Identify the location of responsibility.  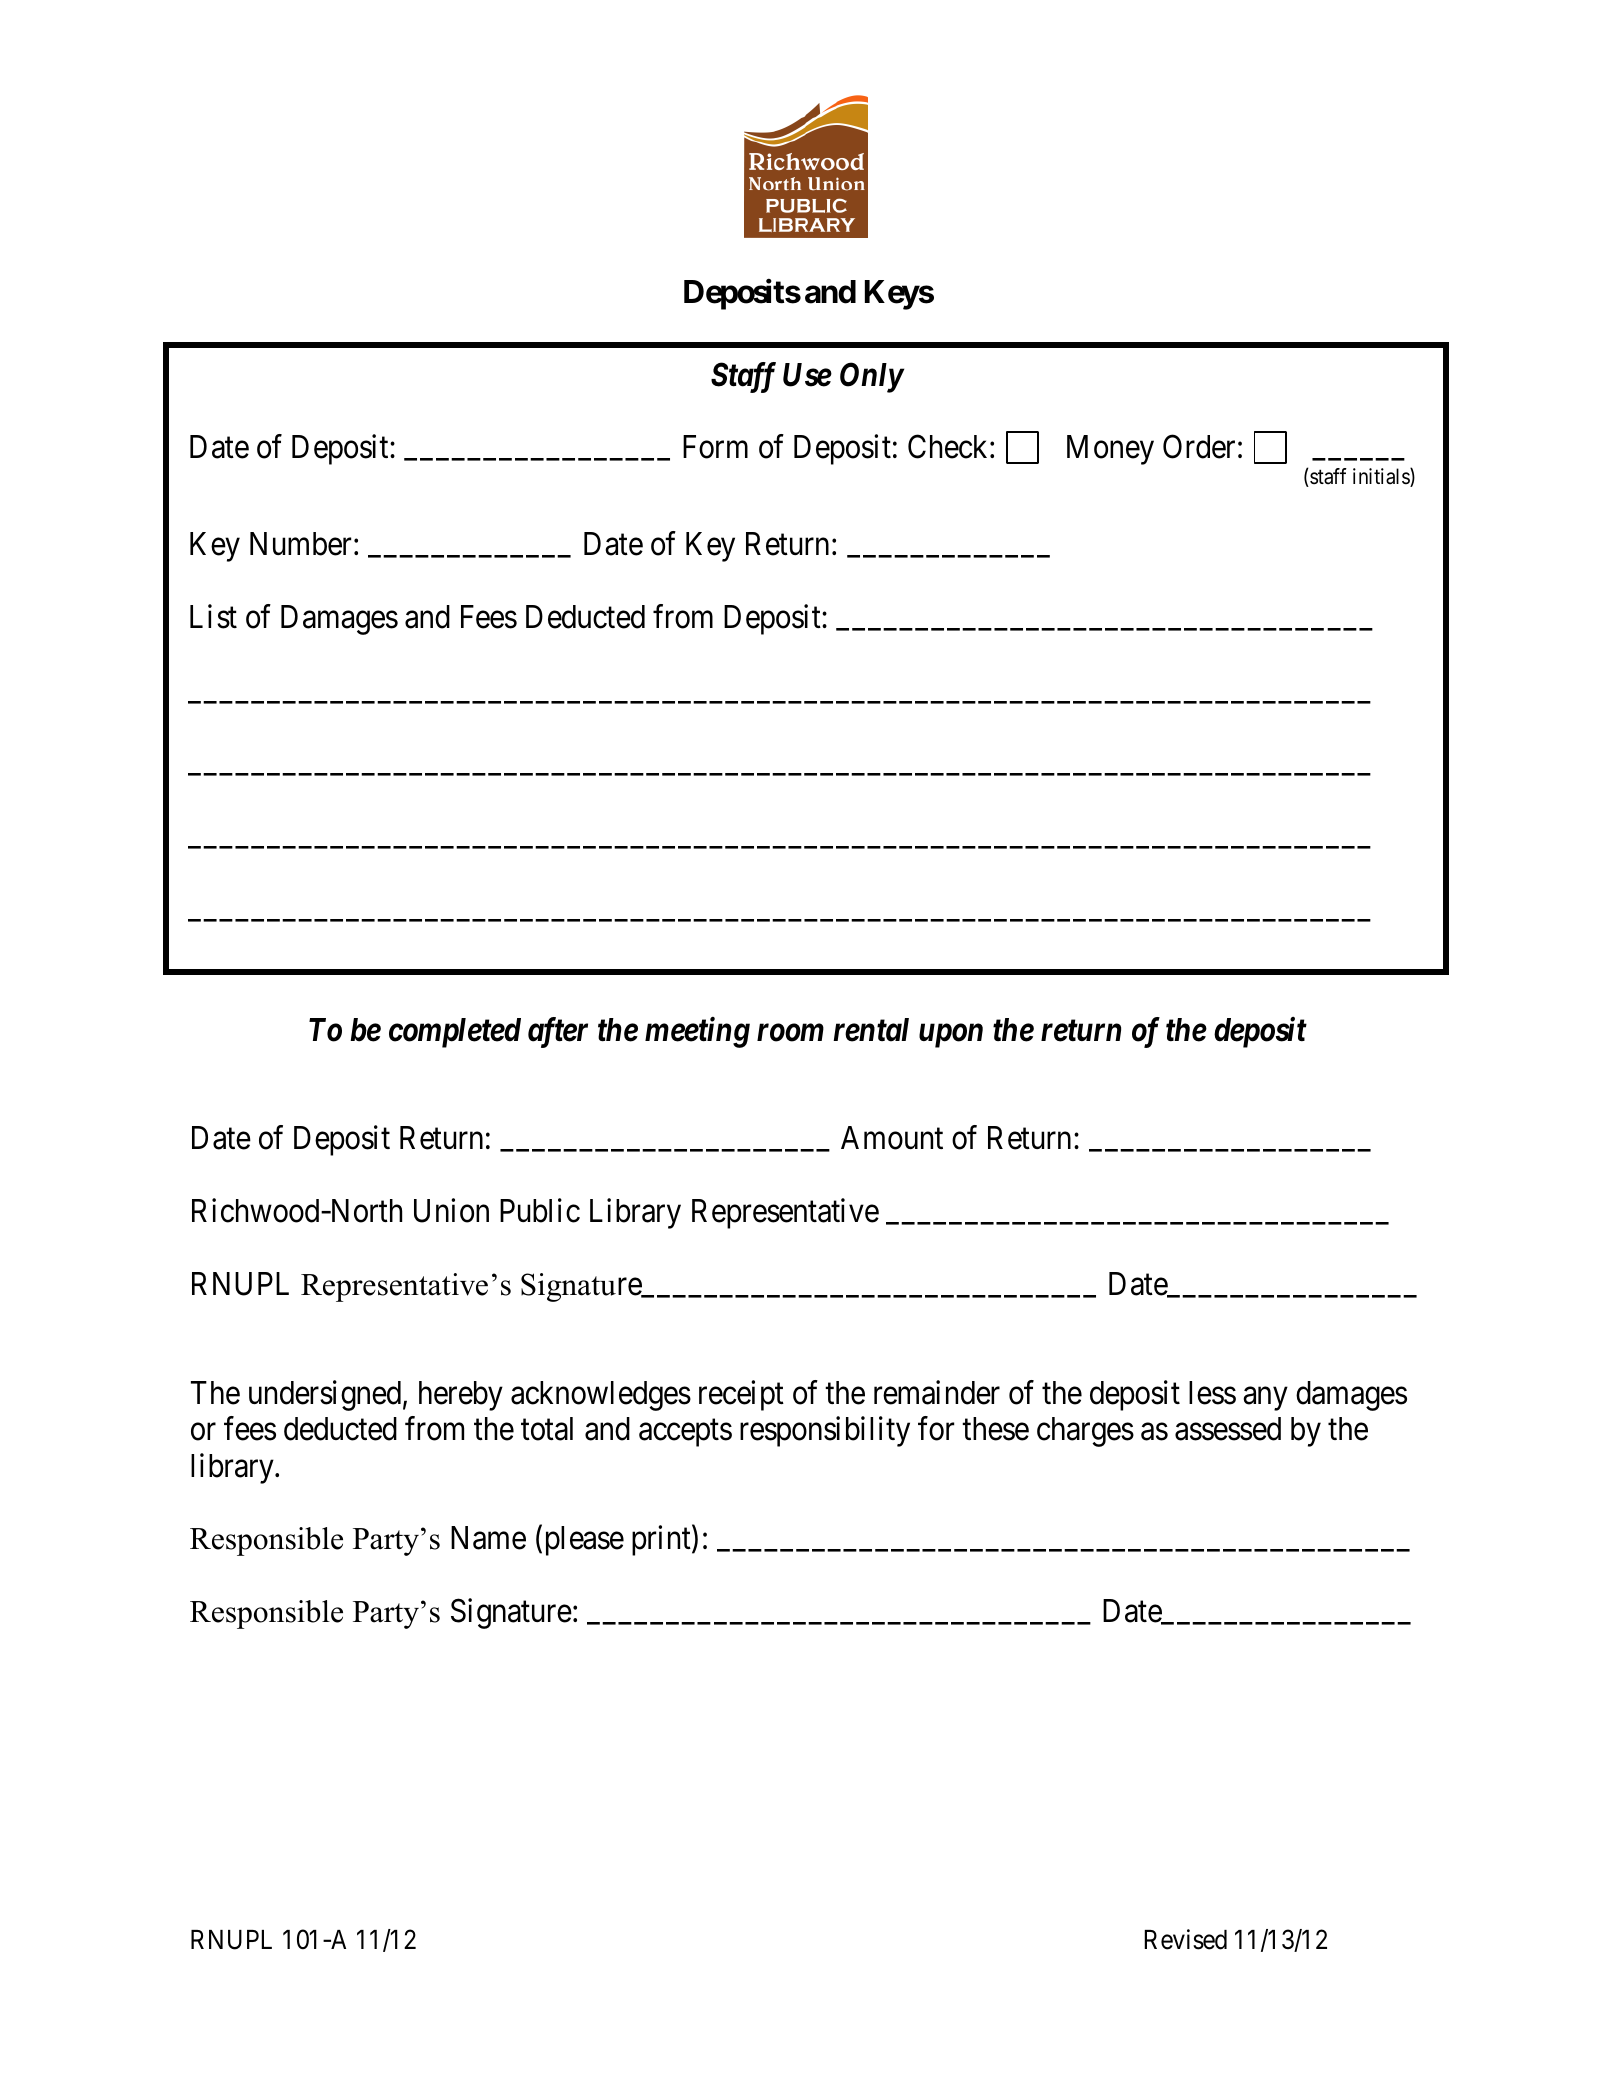
(825, 1432).
